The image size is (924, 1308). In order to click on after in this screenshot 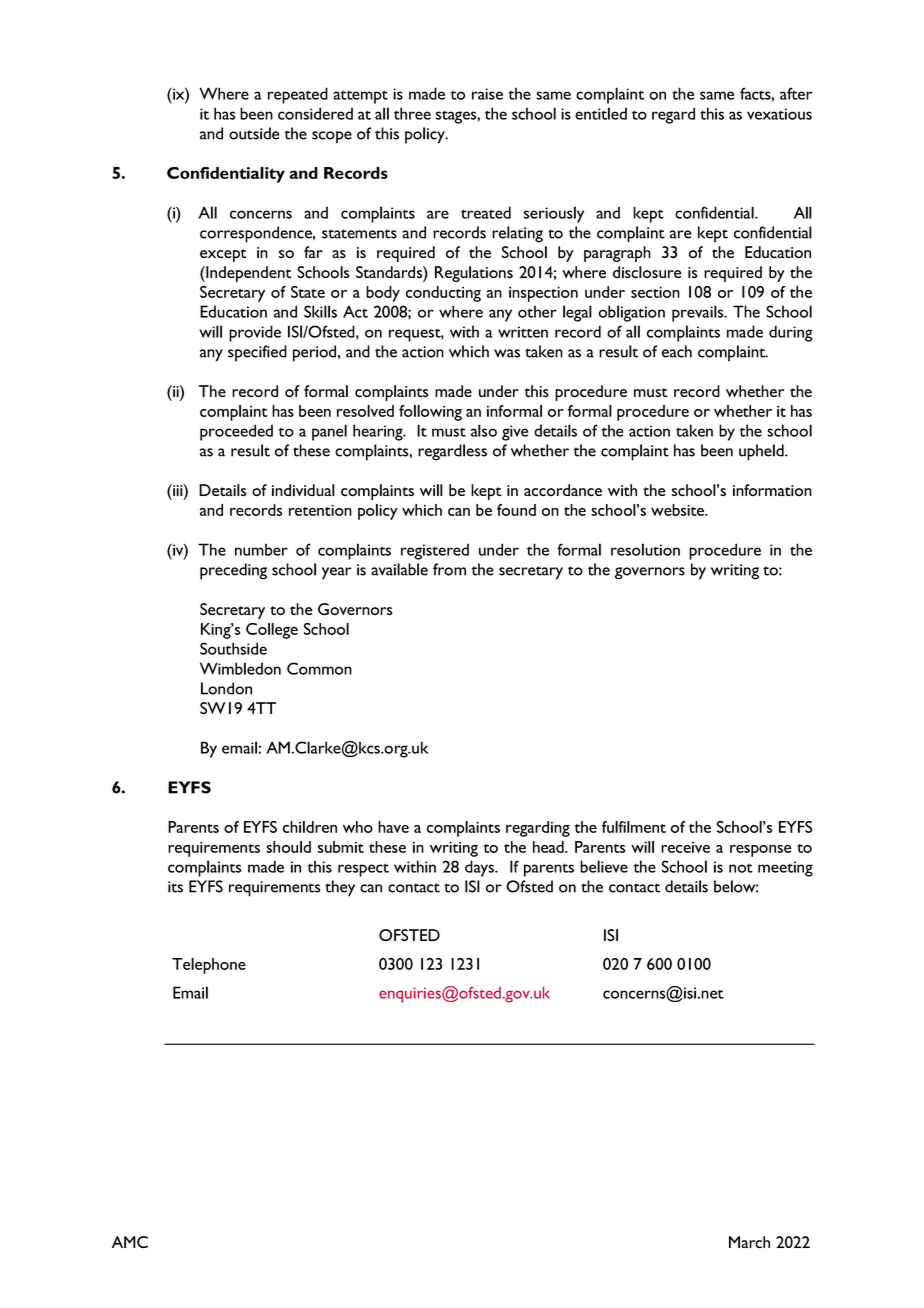, I will do `click(796, 93)`.
